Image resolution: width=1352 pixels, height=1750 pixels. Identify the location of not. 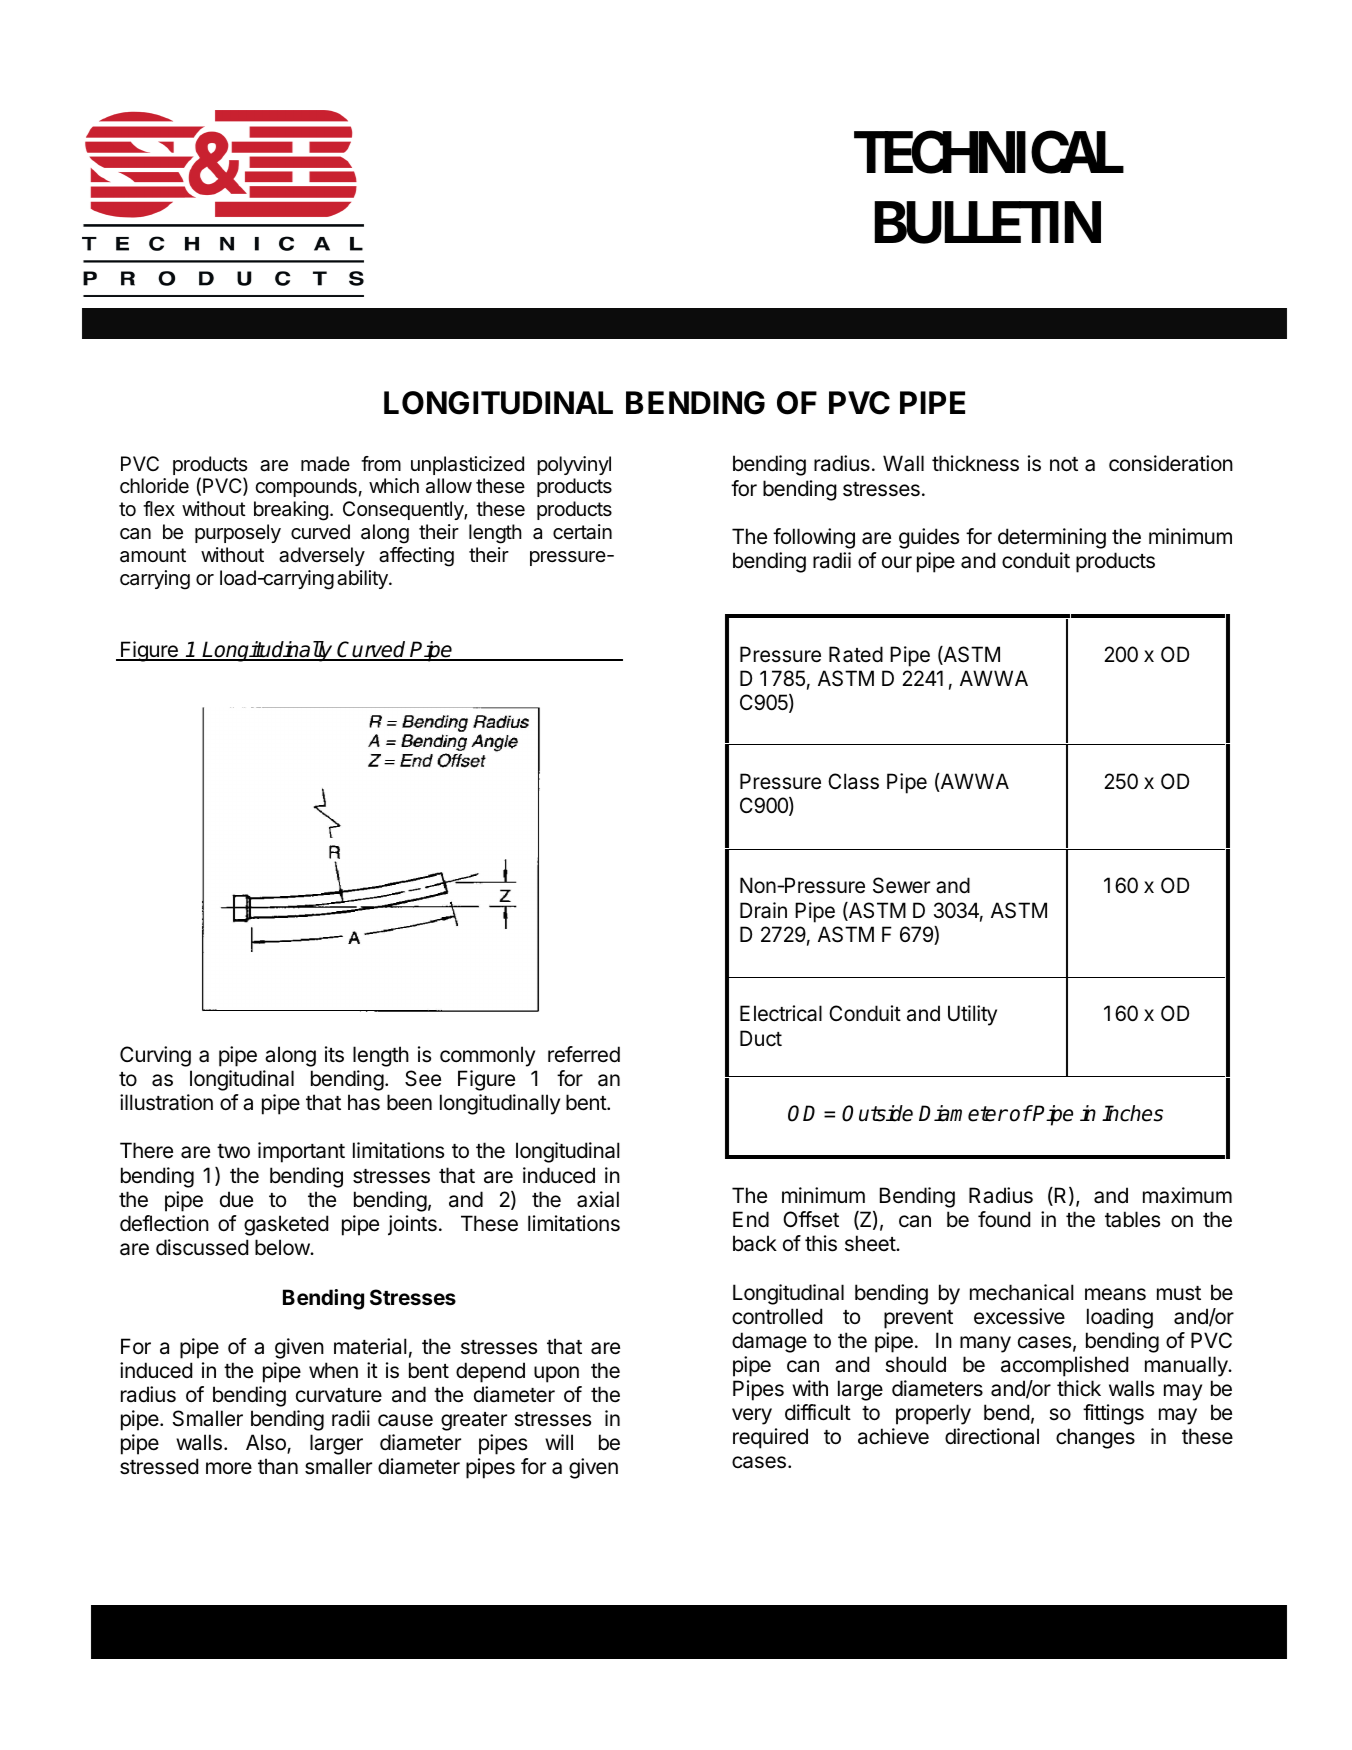
(1064, 464).
